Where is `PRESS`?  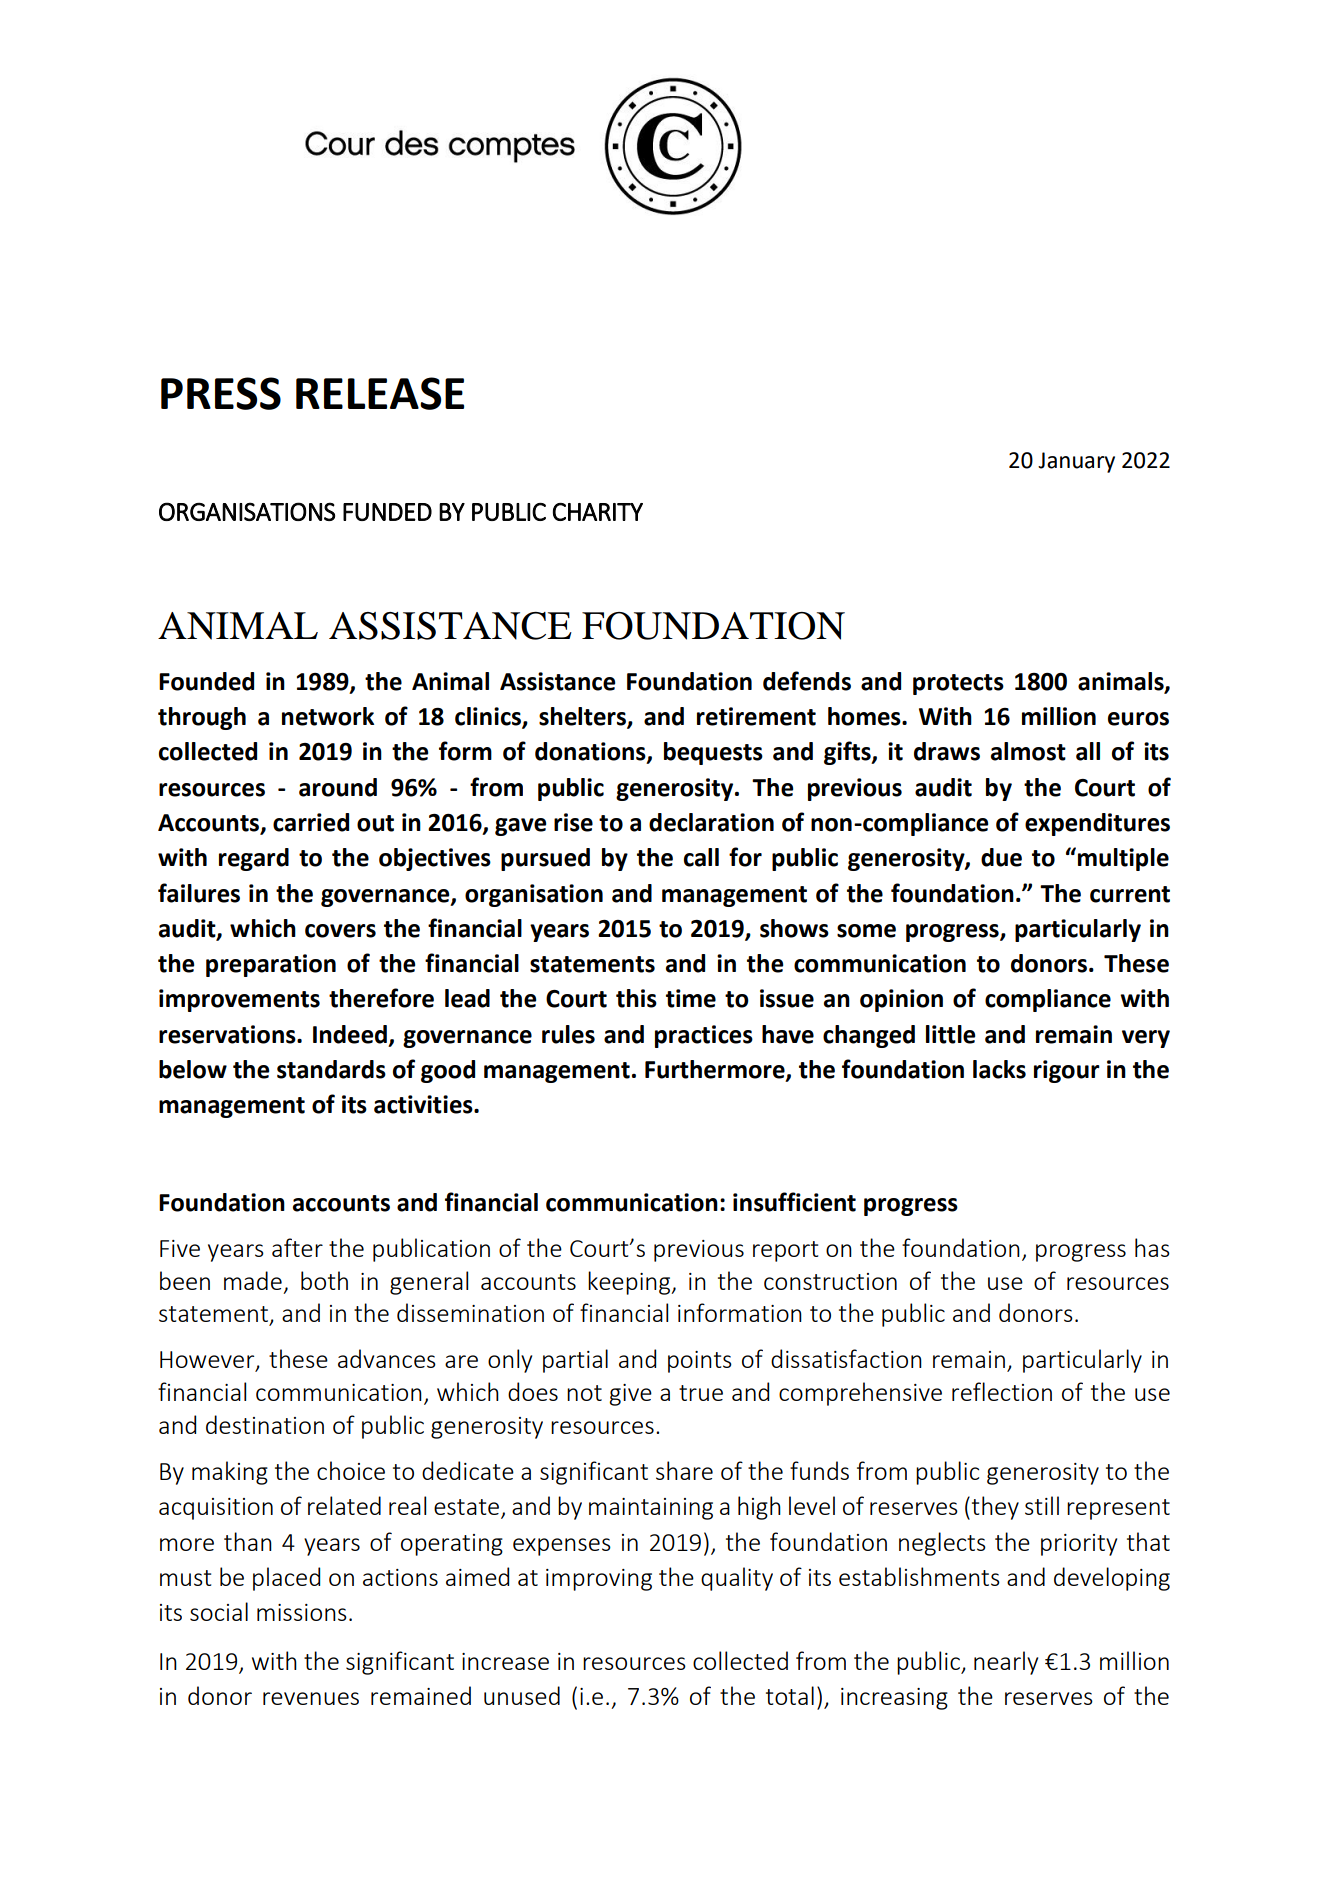
PRESS is located at coordinates (221, 393).
